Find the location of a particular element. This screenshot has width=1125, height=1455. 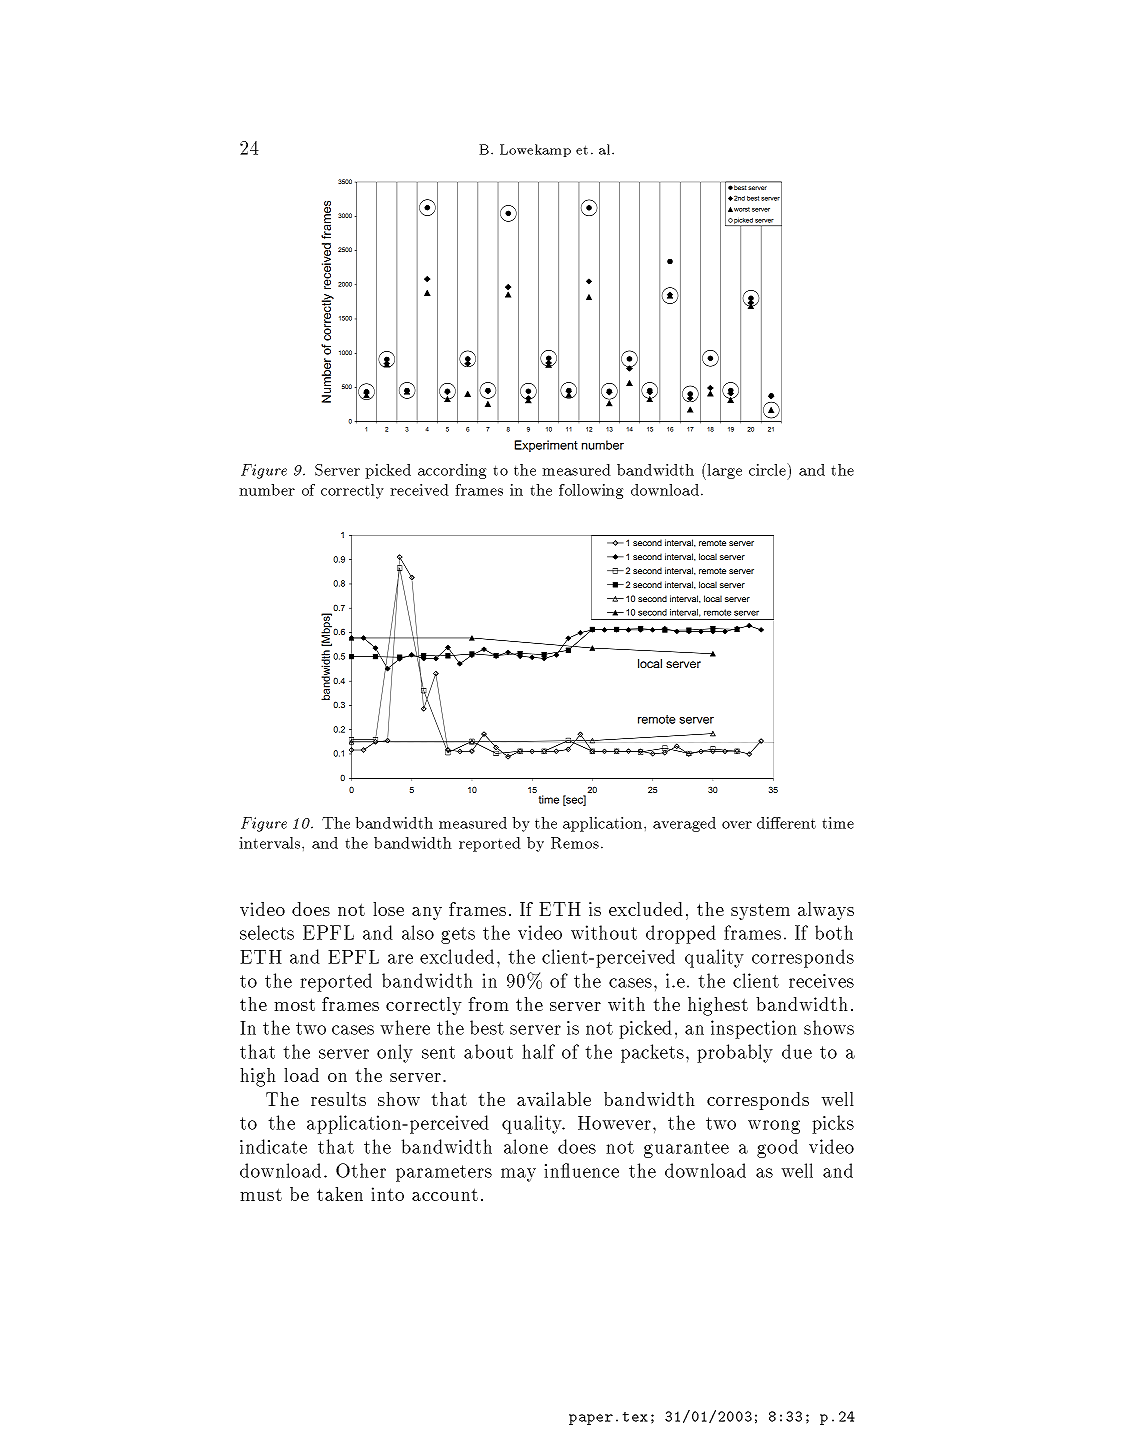

according is located at coordinates (452, 471).
